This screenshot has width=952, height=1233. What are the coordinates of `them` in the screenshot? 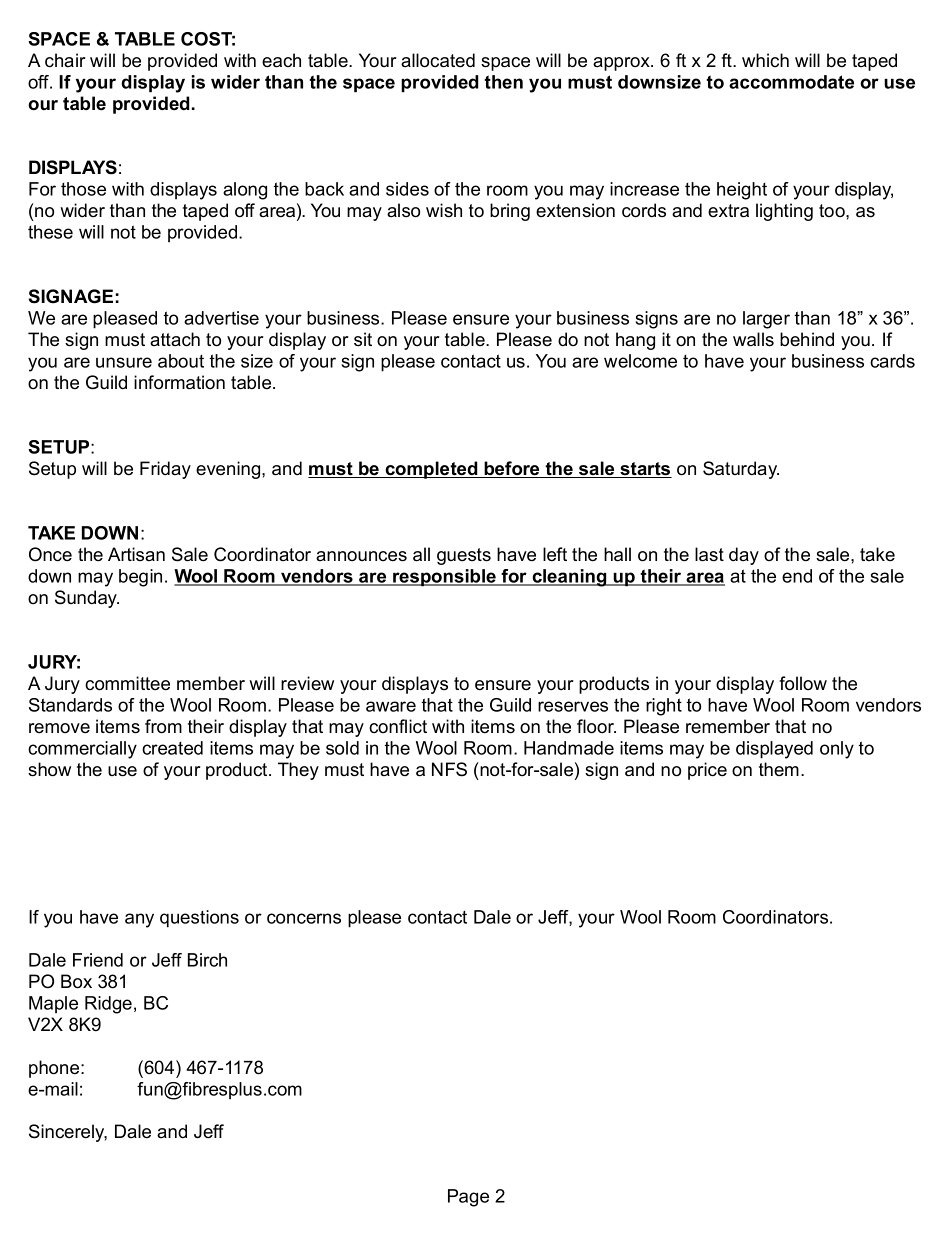 It's located at (779, 769).
